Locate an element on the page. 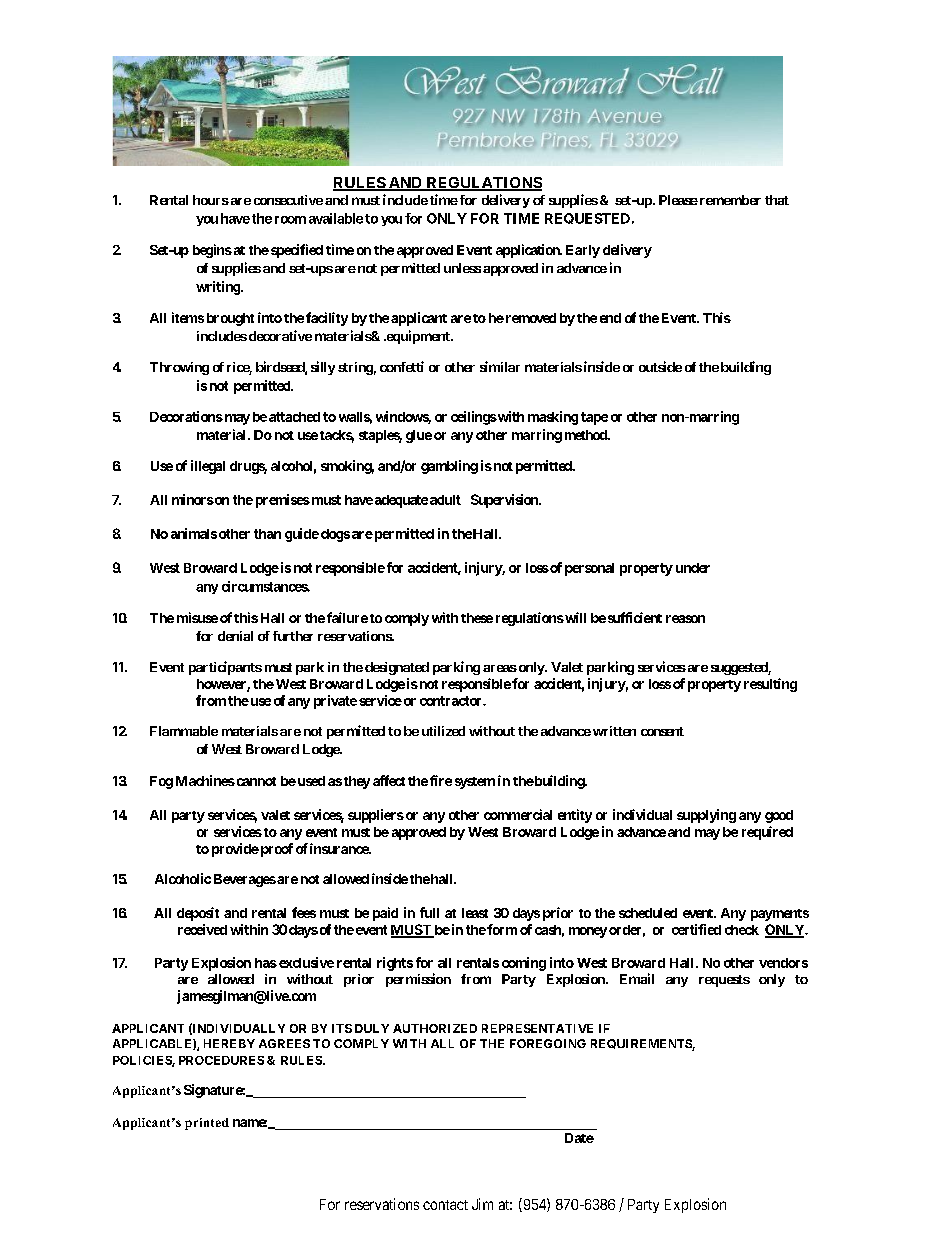 This image has height=1233, width=952. these is located at coordinates (477, 618).
